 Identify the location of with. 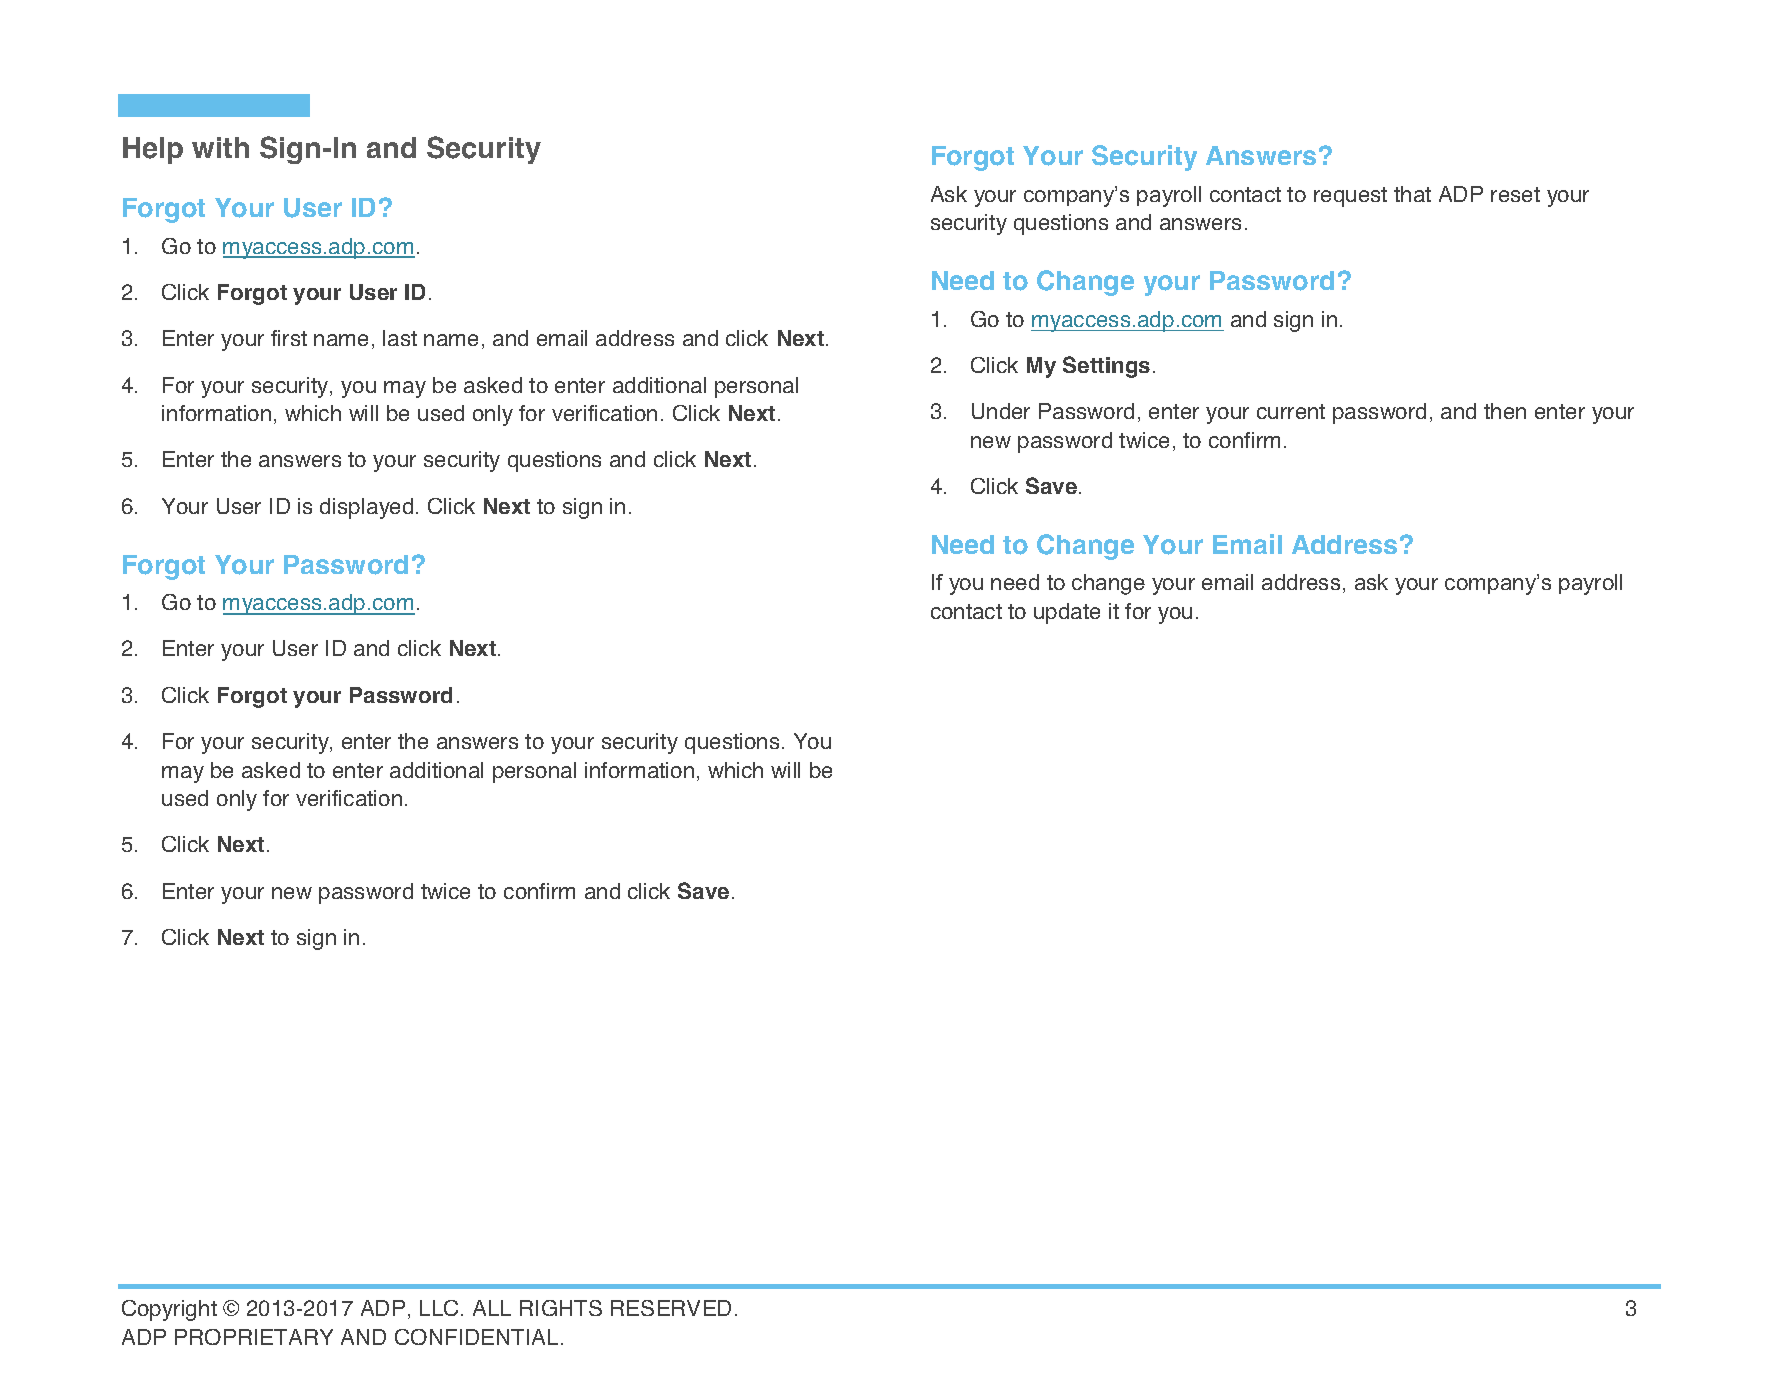
(220, 147).
